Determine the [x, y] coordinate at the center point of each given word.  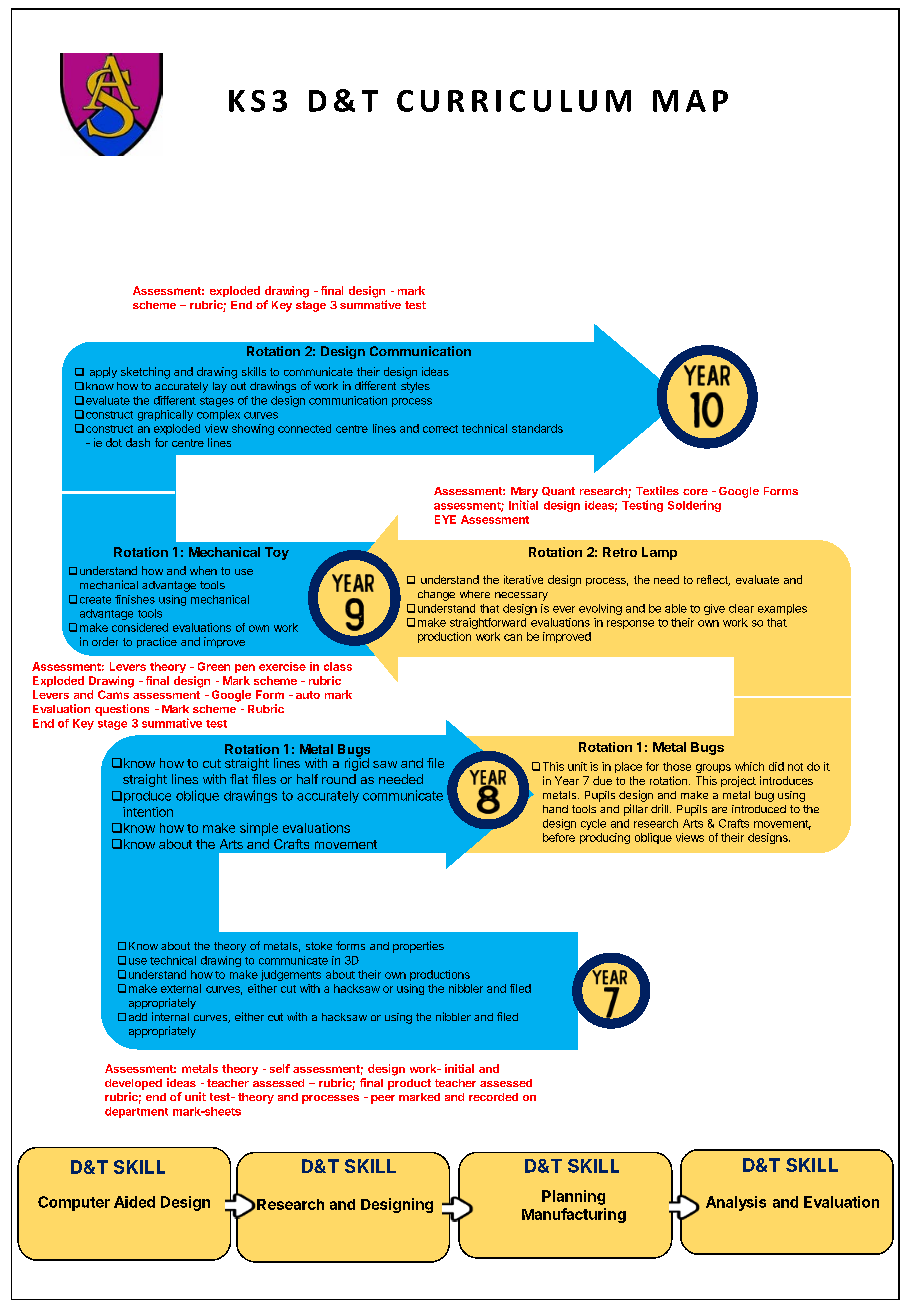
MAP [690, 101]
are [719, 810]
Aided [134, 1202]
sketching [145, 373]
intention [148, 812]
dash [138, 442]
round [339, 779]
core [695, 492]
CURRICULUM [514, 101]
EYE [445, 519]
